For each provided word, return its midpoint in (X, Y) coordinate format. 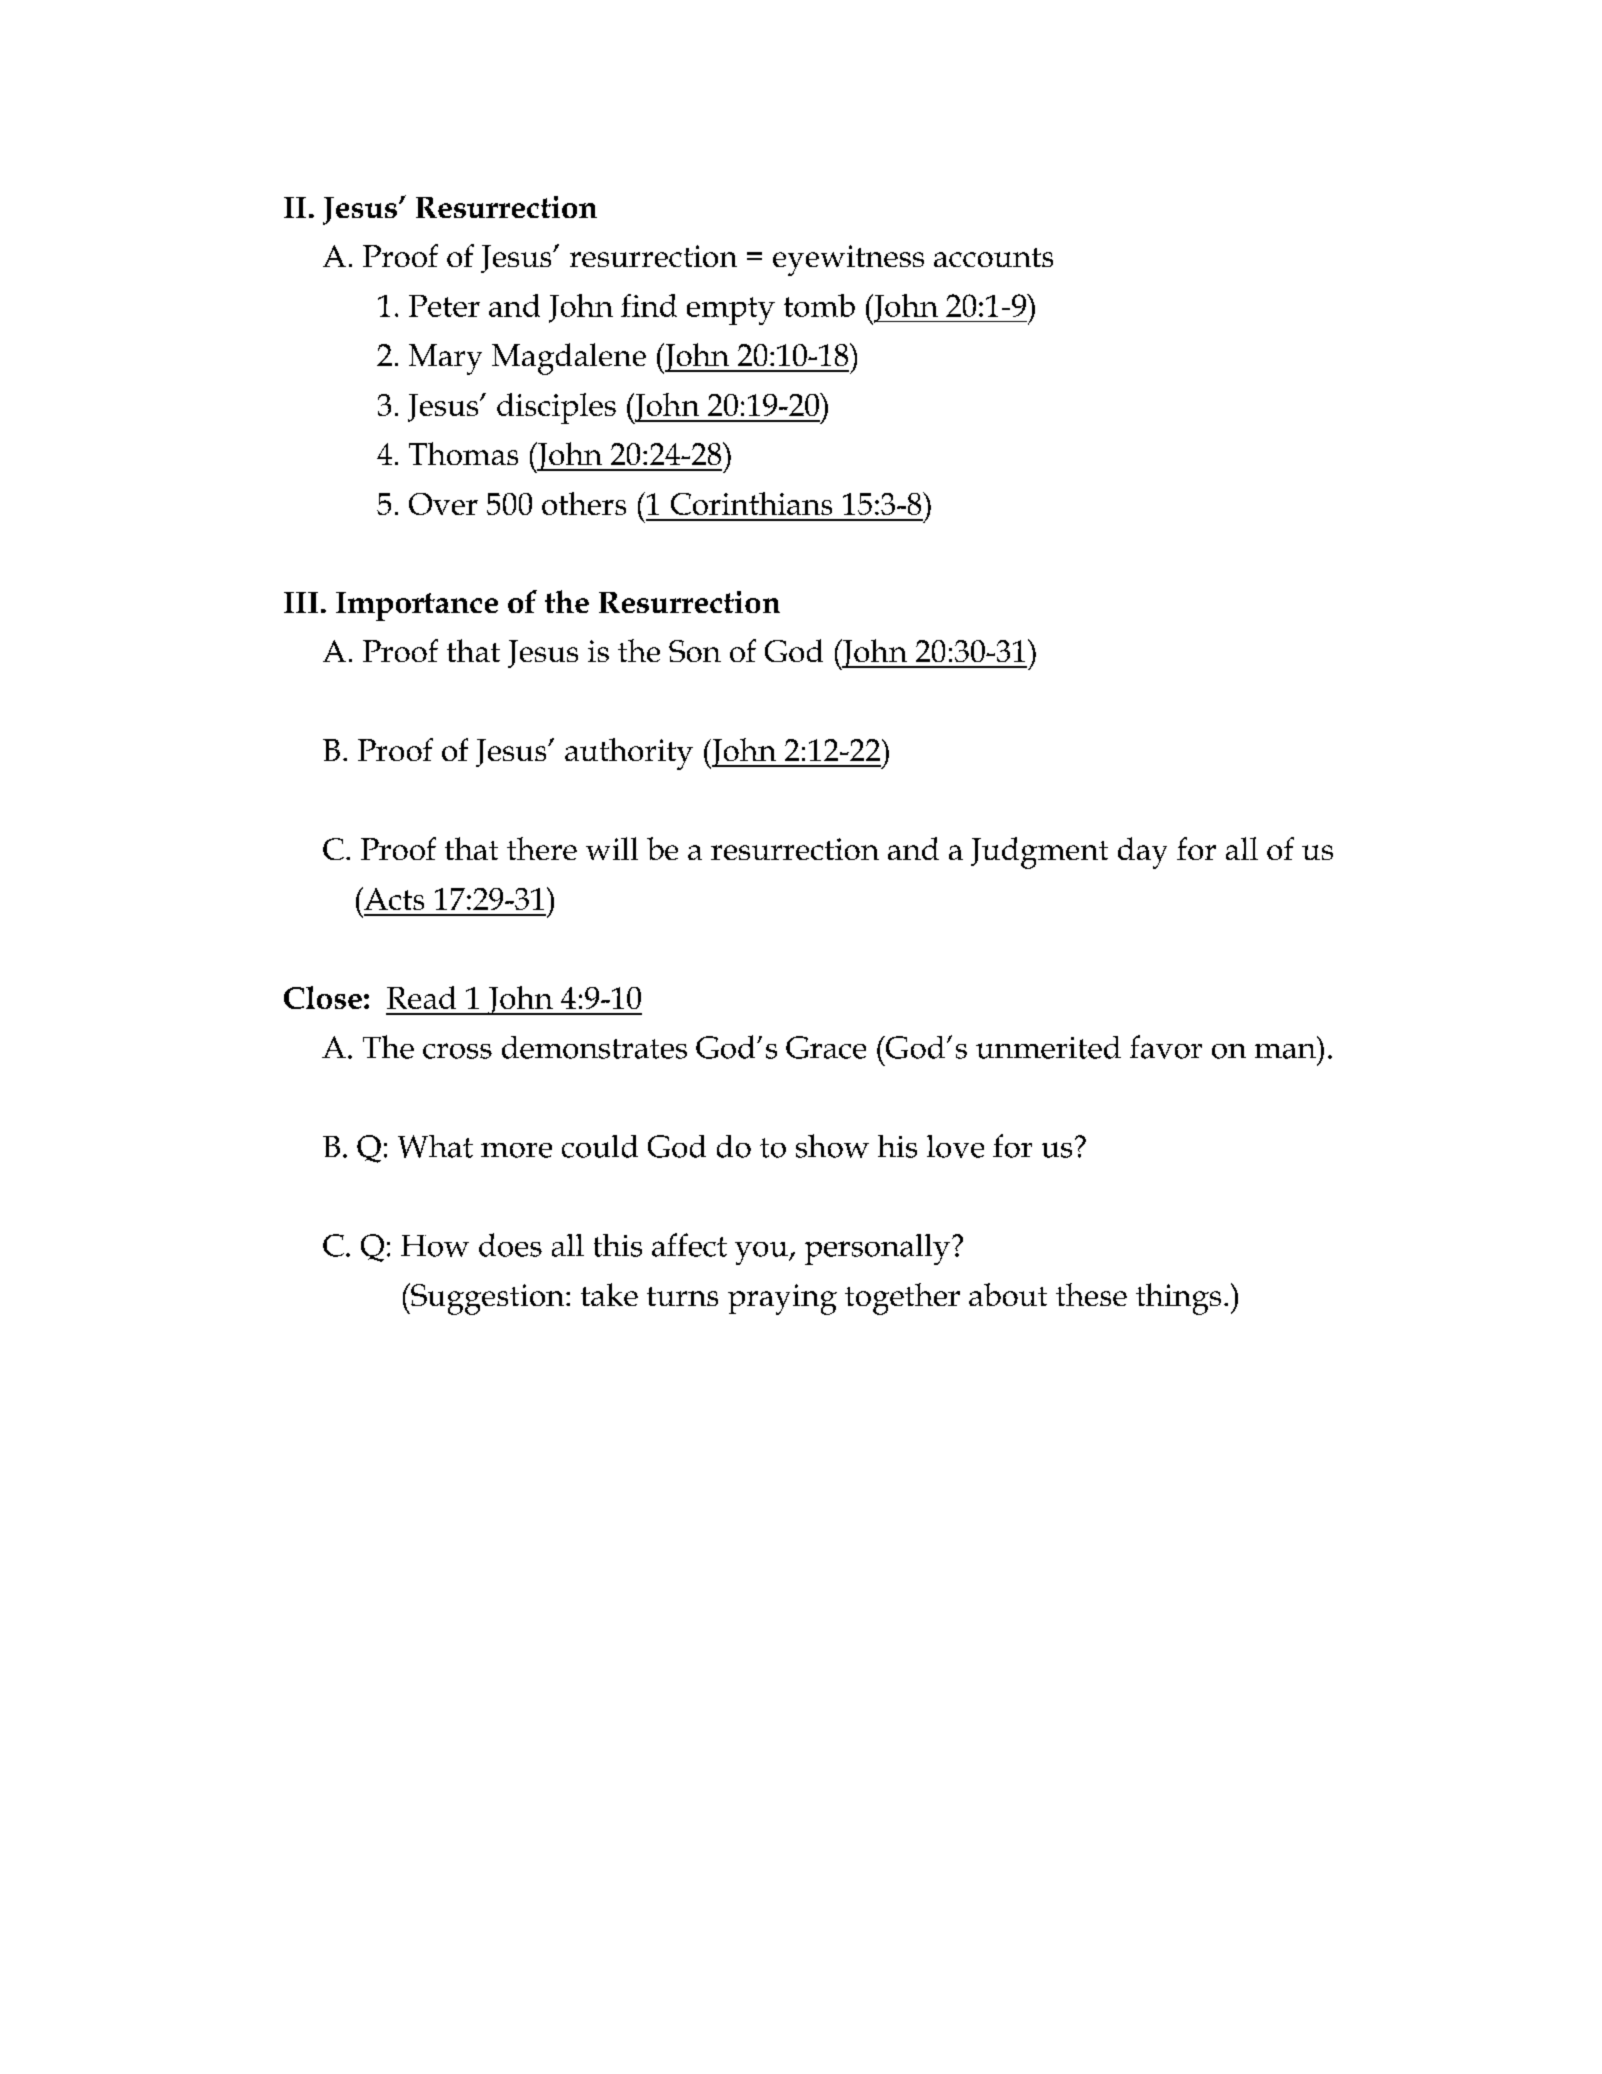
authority (629, 754)
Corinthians (751, 503)
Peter (444, 306)
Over (443, 504)
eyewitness (848, 260)
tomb (819, 305)
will (612, 848)
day (1142, 853)
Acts (393, 898)
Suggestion (488, 1299)
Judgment (1039, 853)
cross (457, 1051)
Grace (826, 1047)
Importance (417, 606)
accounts (993, 257)
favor (1166, 1047)
